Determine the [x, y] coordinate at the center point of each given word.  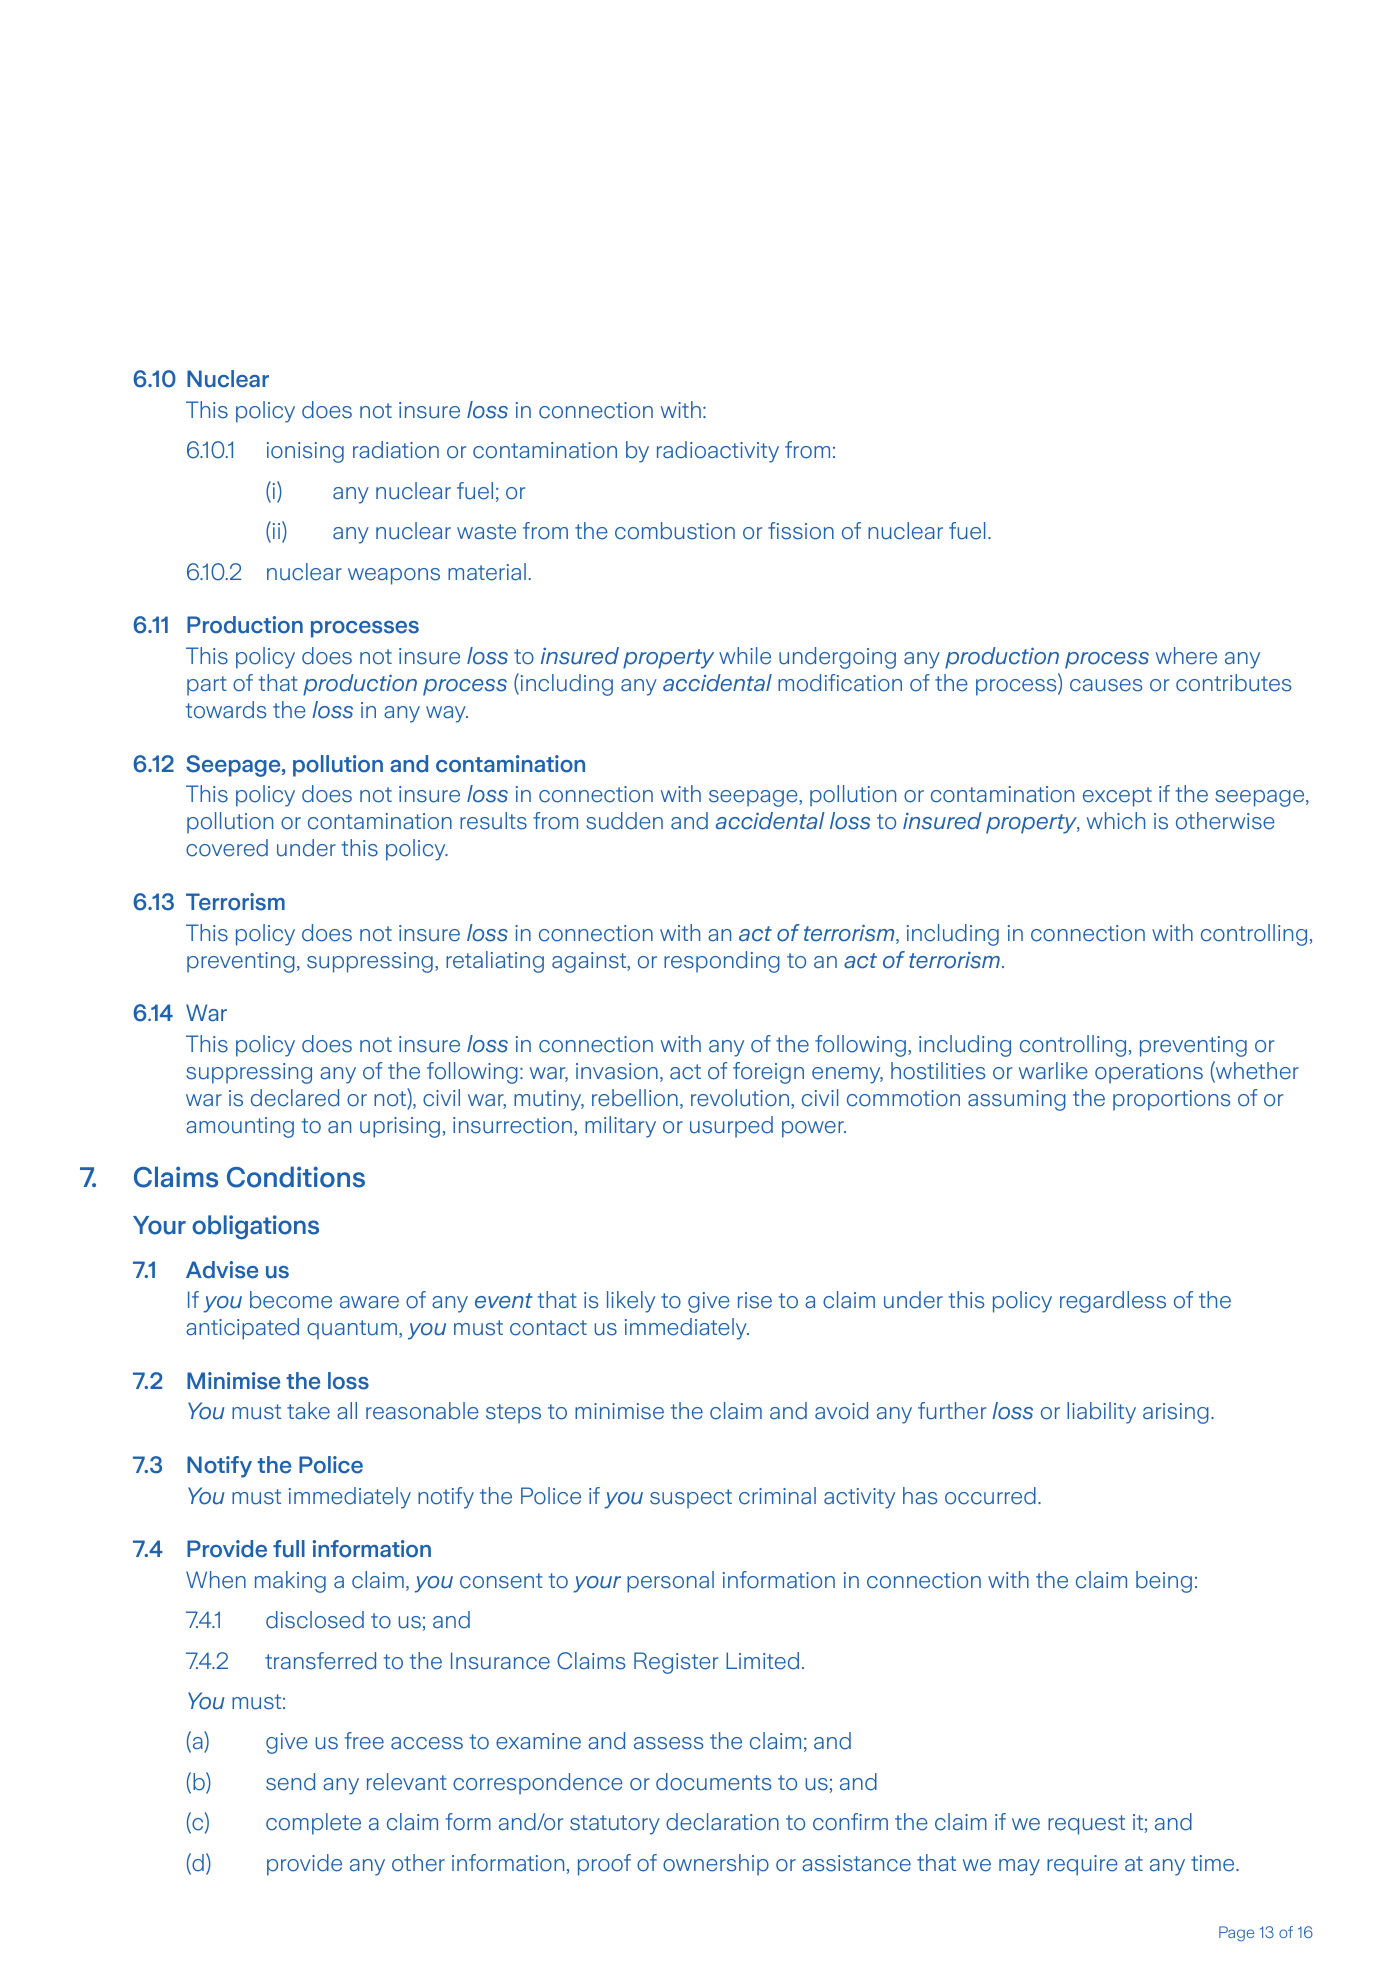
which [1116, 821]
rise [755, 1300]
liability [1101, 1413]
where [1186, 656]
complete [313, 1824]
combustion [675, 531]
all [347, 1411]
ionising [305, 452]
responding [722, 962]
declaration [722, 1822]
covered [227, 848]
